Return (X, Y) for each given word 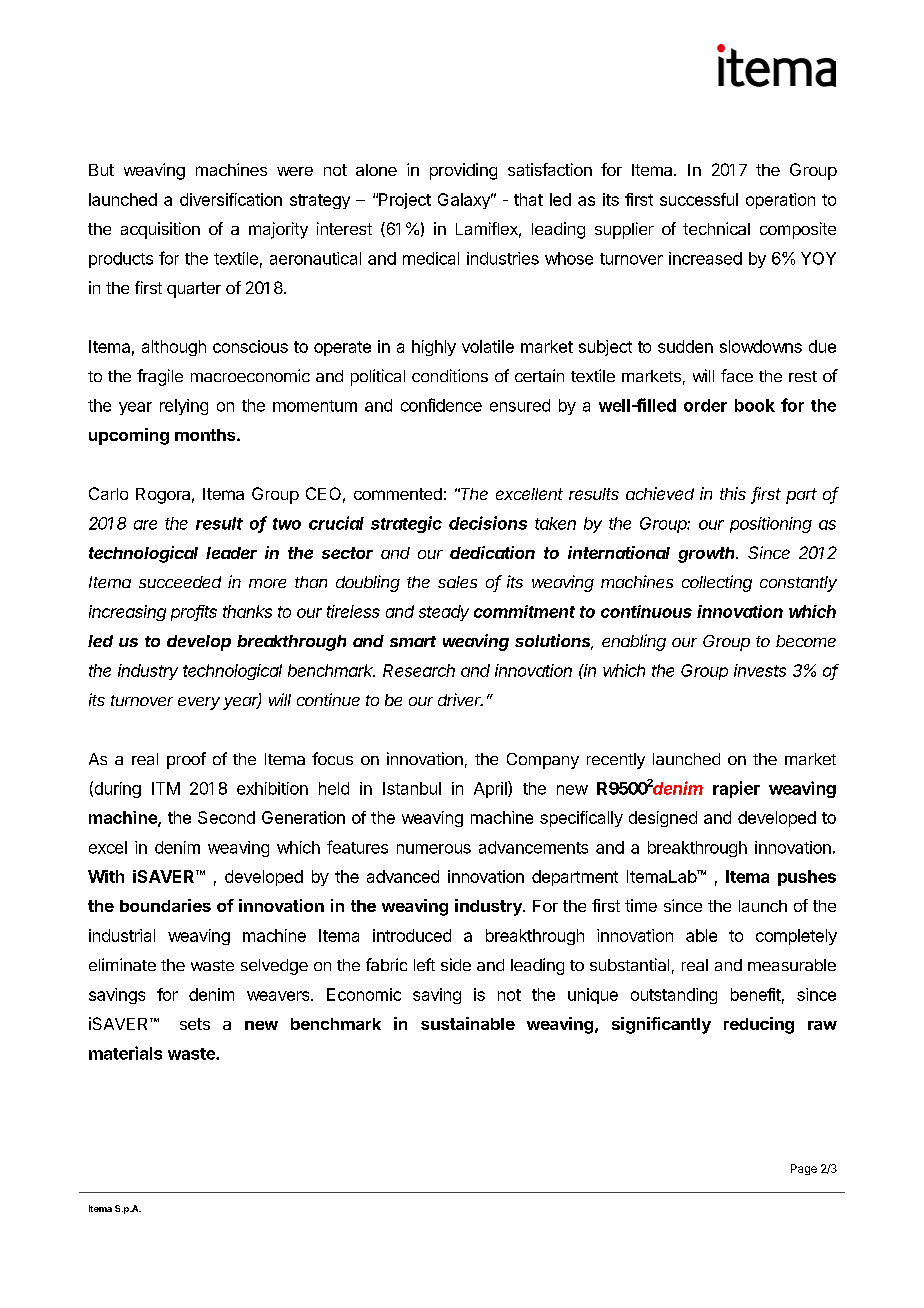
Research (419, 670)
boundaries (165, 905)
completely (796, 937)
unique (593, 996)
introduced (412, 935)
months (206, 435)
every (199, 703)
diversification (231, 199)
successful (699, 199)
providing (463, 171)
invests (760, 670)
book (755, 405)
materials (125, 1053)
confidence (441, 405)
